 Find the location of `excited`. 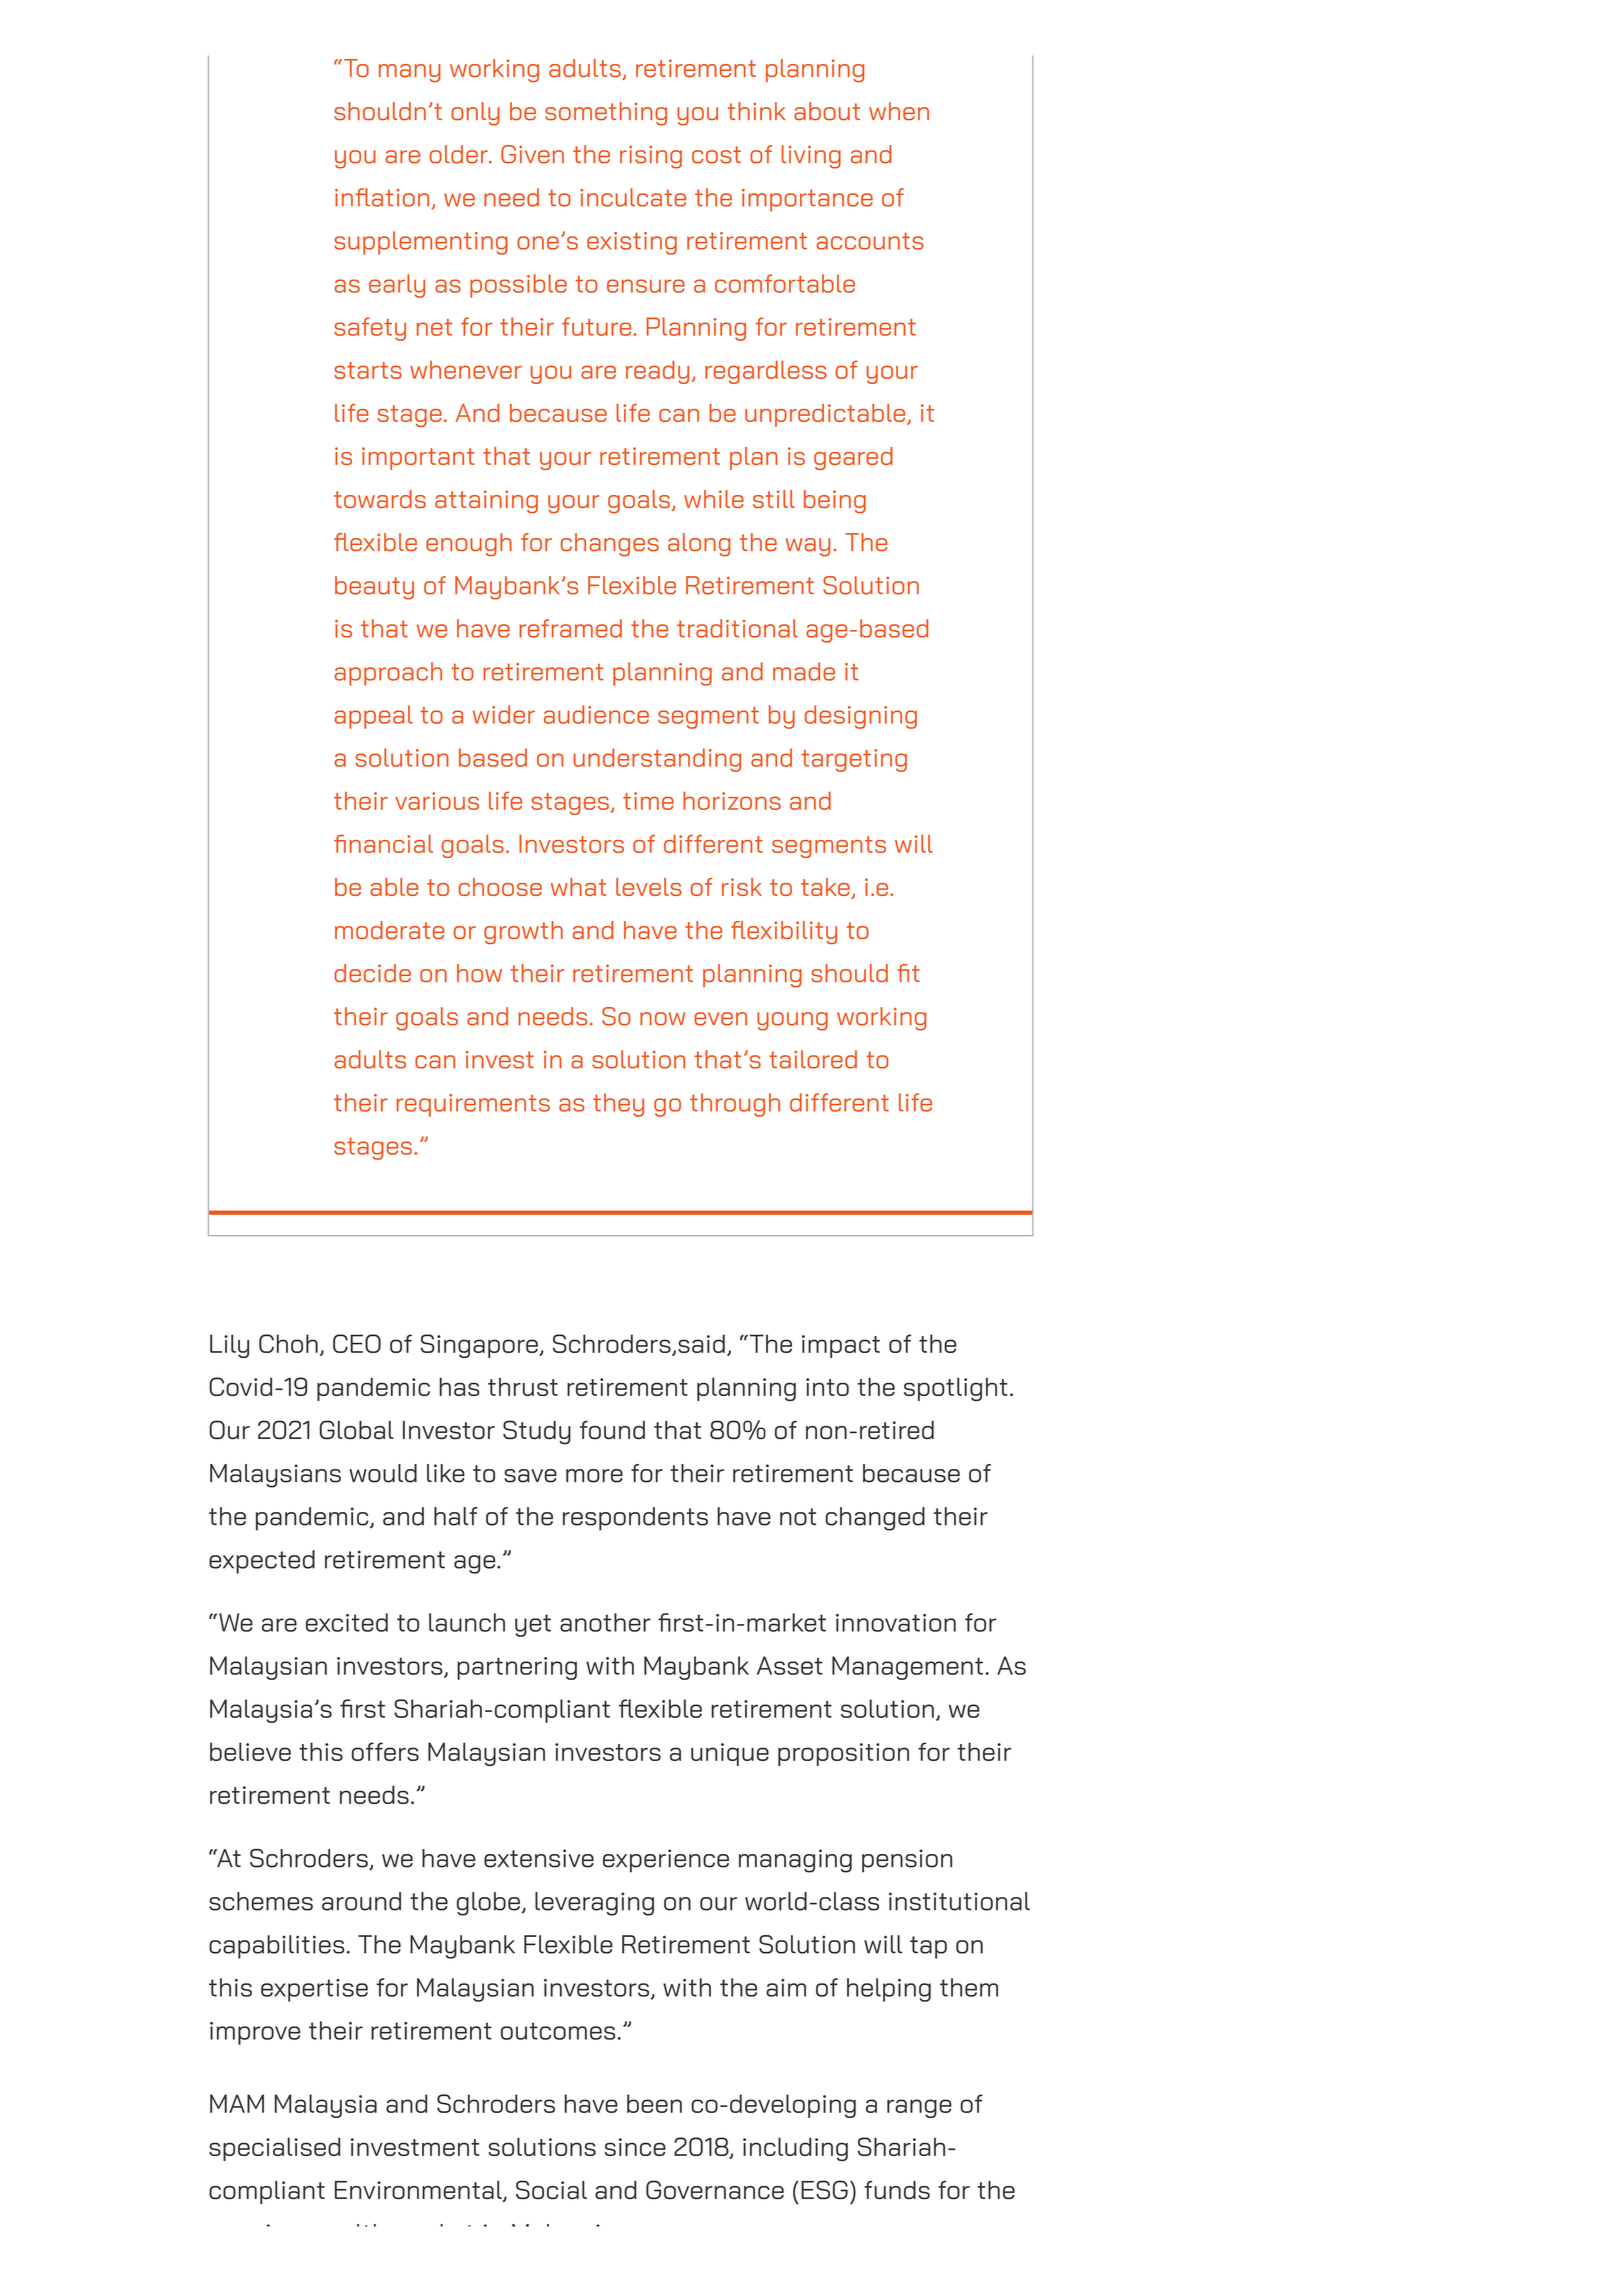

excited is located at coordinates (347, 1622).
